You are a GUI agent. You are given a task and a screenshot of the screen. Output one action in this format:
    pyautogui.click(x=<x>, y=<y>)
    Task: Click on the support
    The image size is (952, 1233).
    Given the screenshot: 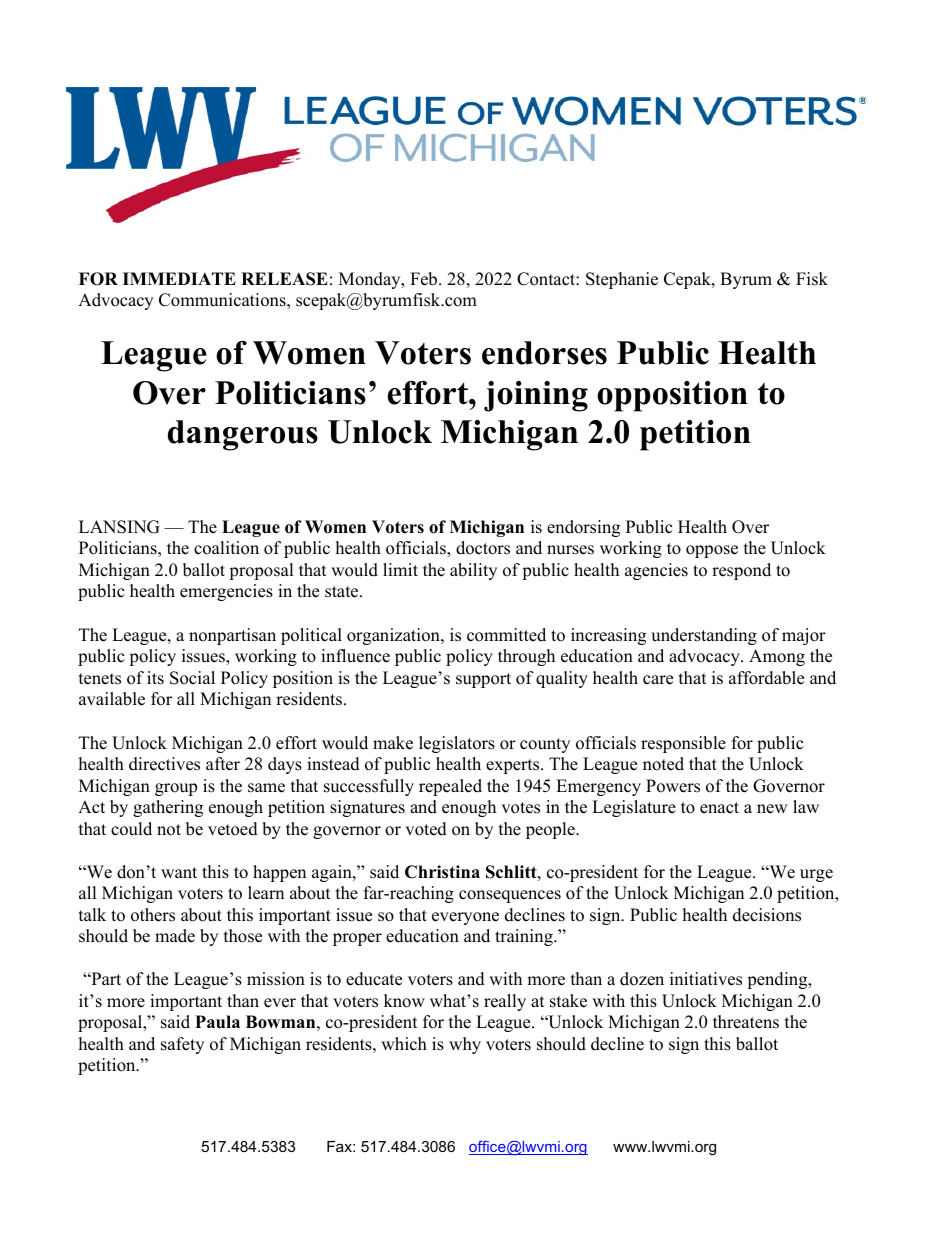 What is the action you would take?
    pyautogui.click(x=483, y=680)
